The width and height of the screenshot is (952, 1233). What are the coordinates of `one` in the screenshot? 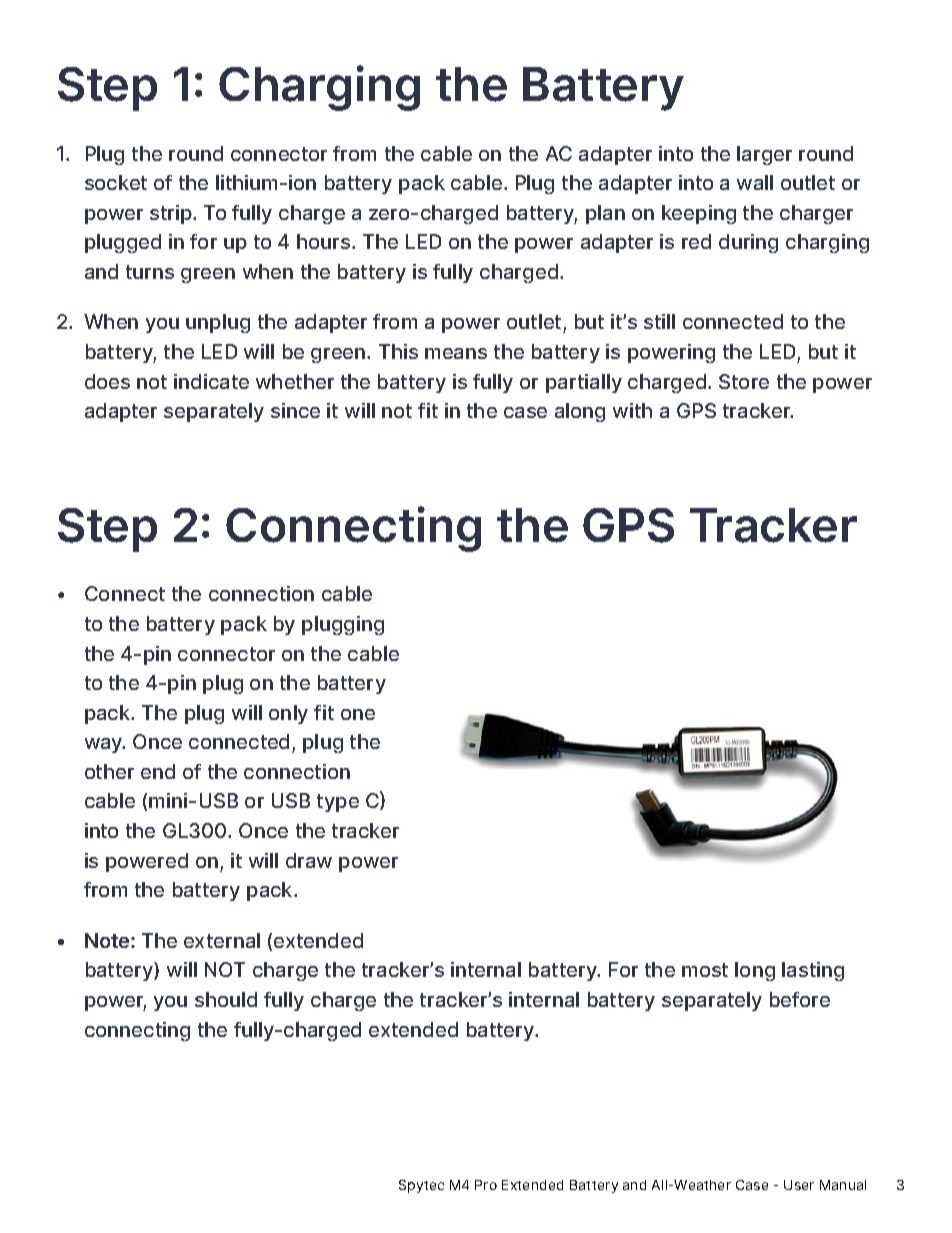 It's located at (358, 714).
